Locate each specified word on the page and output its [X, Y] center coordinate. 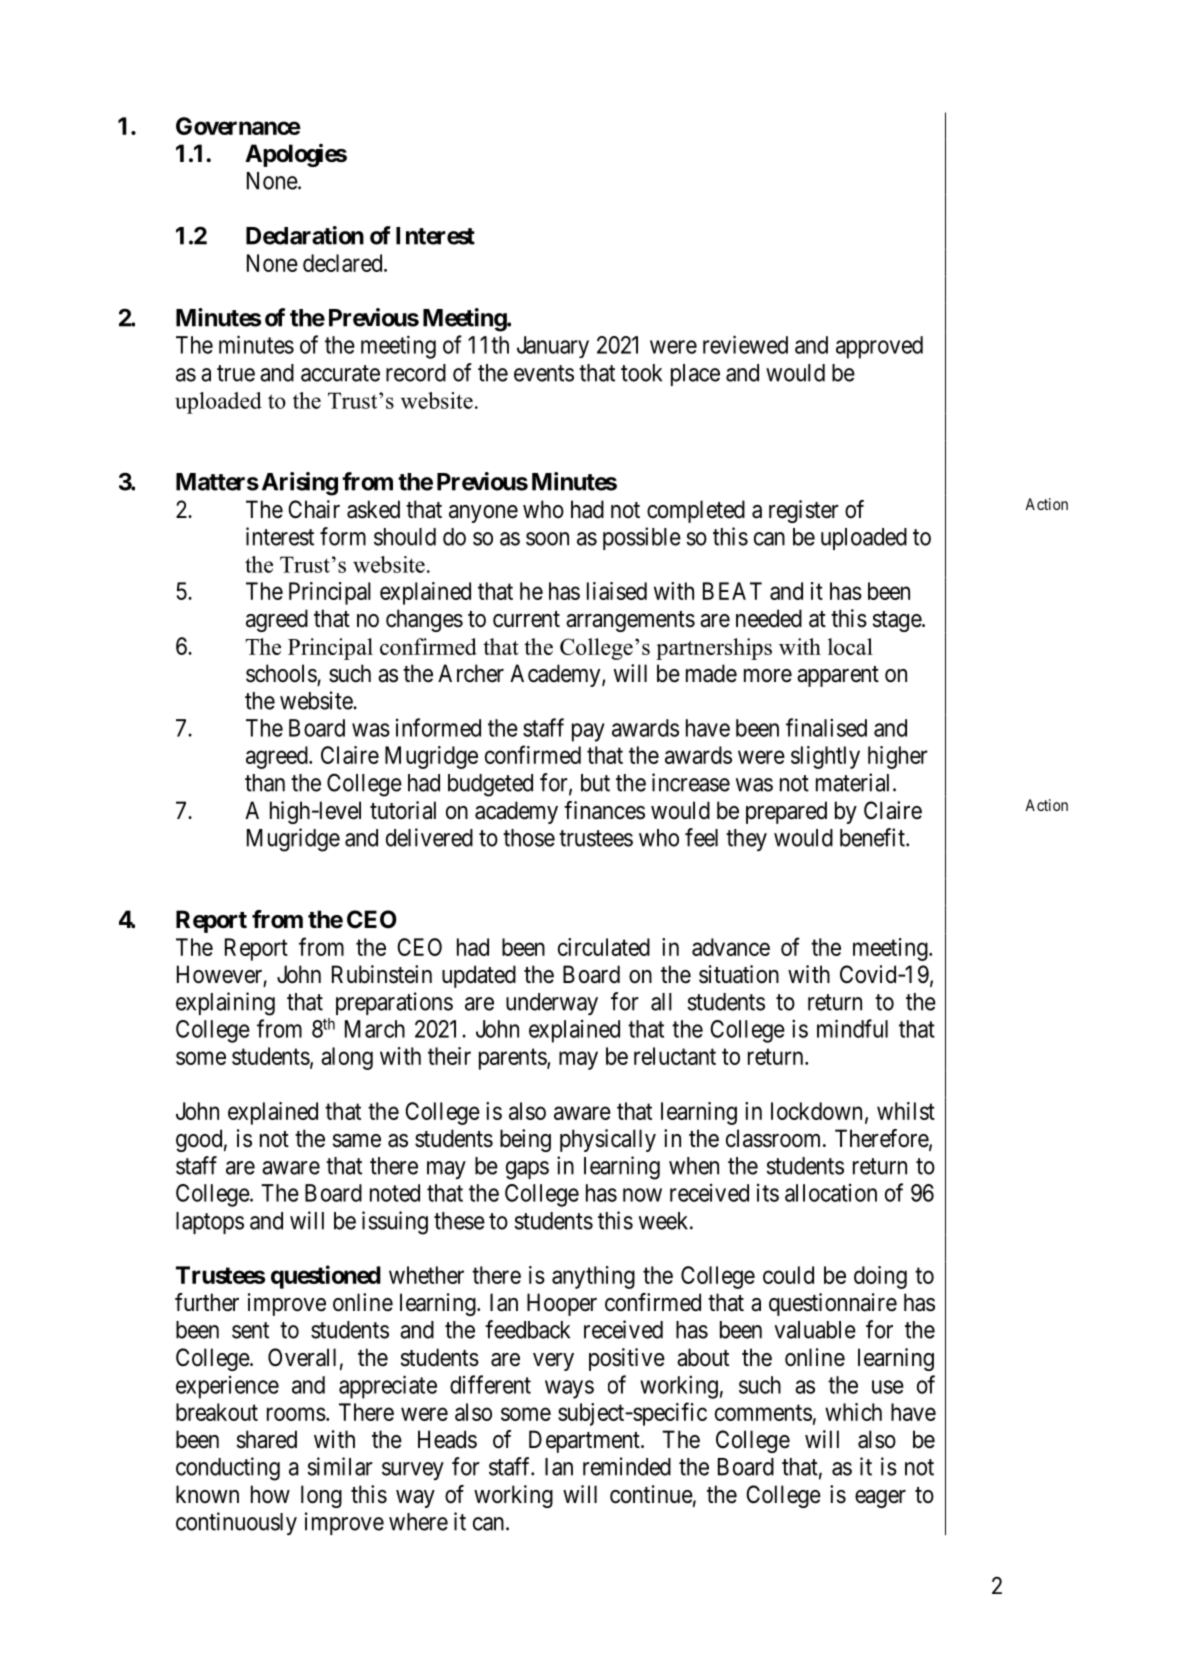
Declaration [305, 235]
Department [585, 1441]
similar [340, 1466]
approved [879, 347]
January [553, 347]
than [265, 783]
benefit [873, 837]
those [529, 838]
